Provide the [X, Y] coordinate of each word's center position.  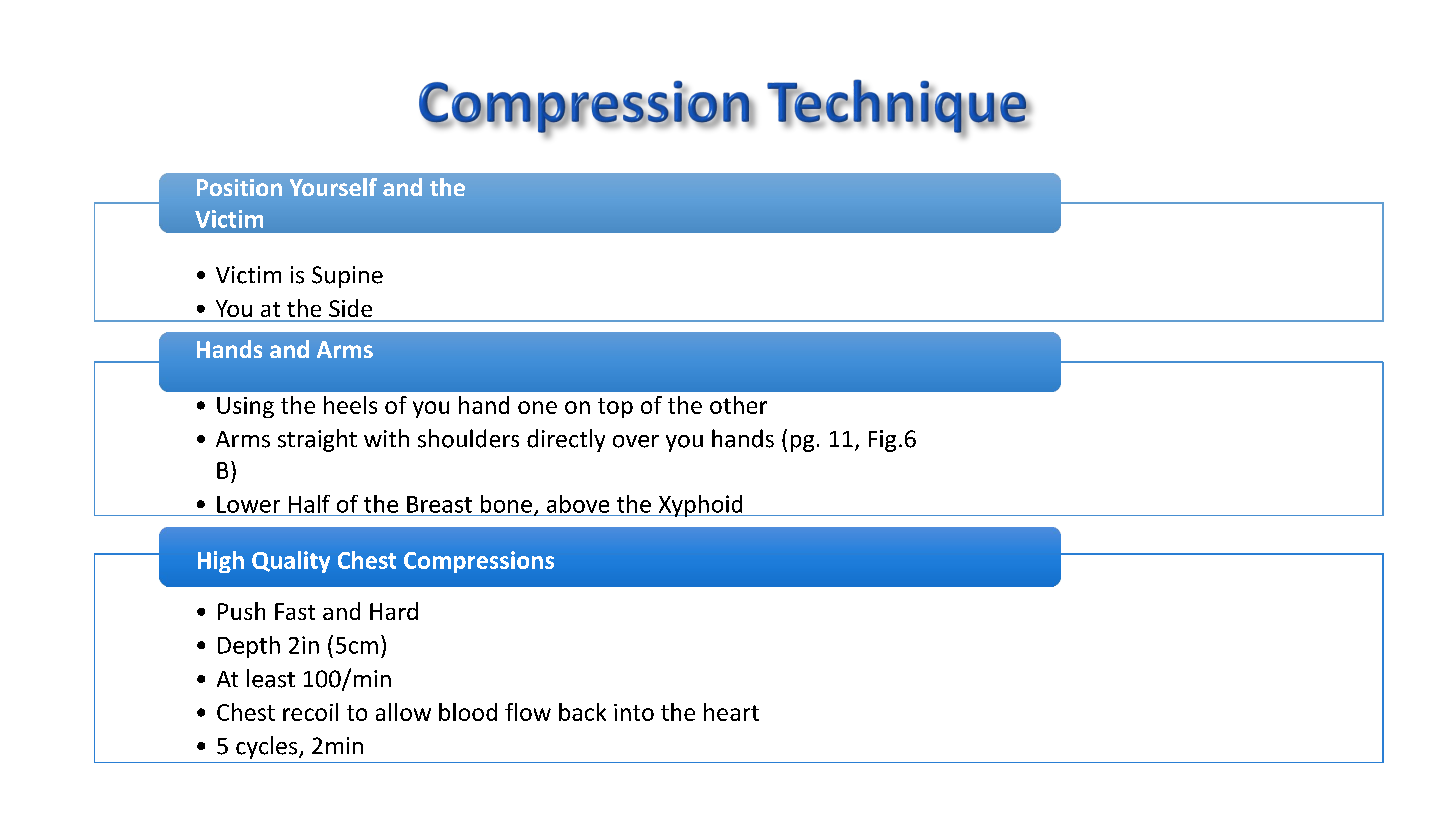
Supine [347, 277]
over [636, 441]
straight [317, 440]
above [578, 504]
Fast [295, 611]
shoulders [468, 438]
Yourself [333, 187]
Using [245, 407]
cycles [268, 747]
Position [239, 187]
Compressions [479, 562]
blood [468, 712]
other [738, 405]
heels [350, 405]
